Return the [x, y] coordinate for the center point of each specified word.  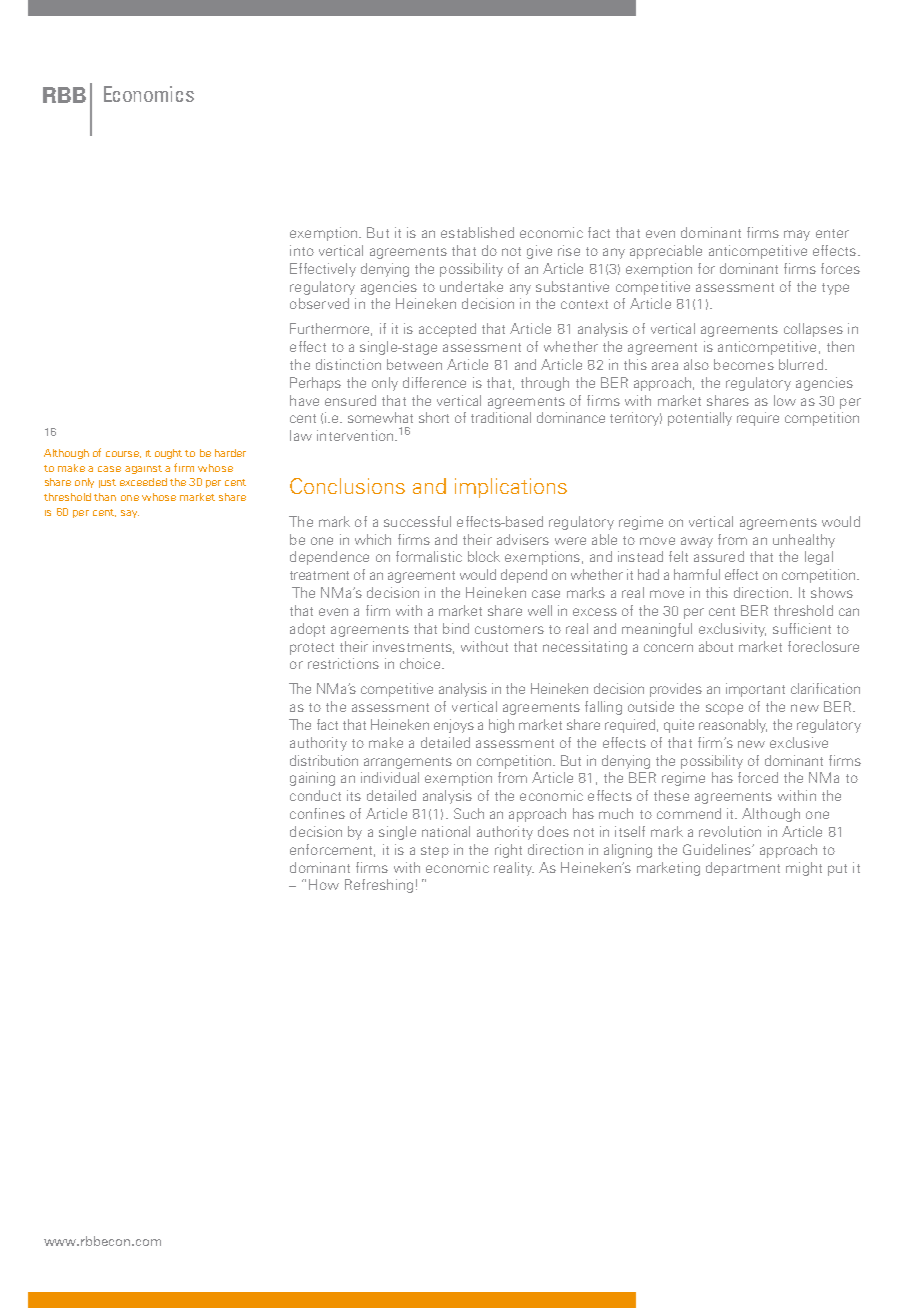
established [477, 232]
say [130, 514]
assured [719, 556]
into [302, 250]
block [484, 556]
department [743, 869]
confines [317, 813]
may [797, 235]
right [508, 851]
